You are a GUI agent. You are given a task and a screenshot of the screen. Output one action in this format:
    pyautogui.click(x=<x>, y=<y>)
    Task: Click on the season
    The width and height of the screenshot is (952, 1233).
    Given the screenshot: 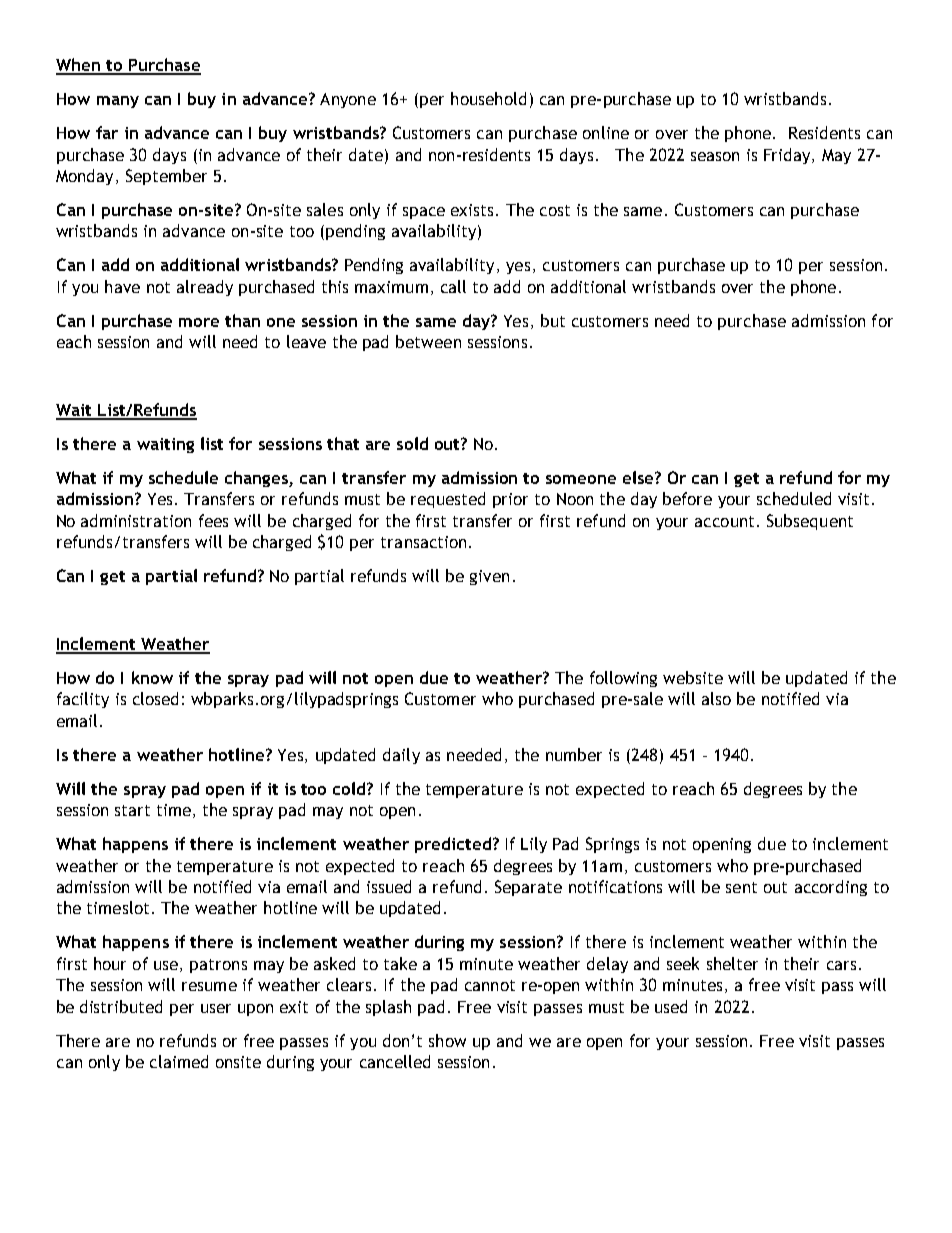 What is the action you would take?
    pyautogui.click(x=715, y=156)
